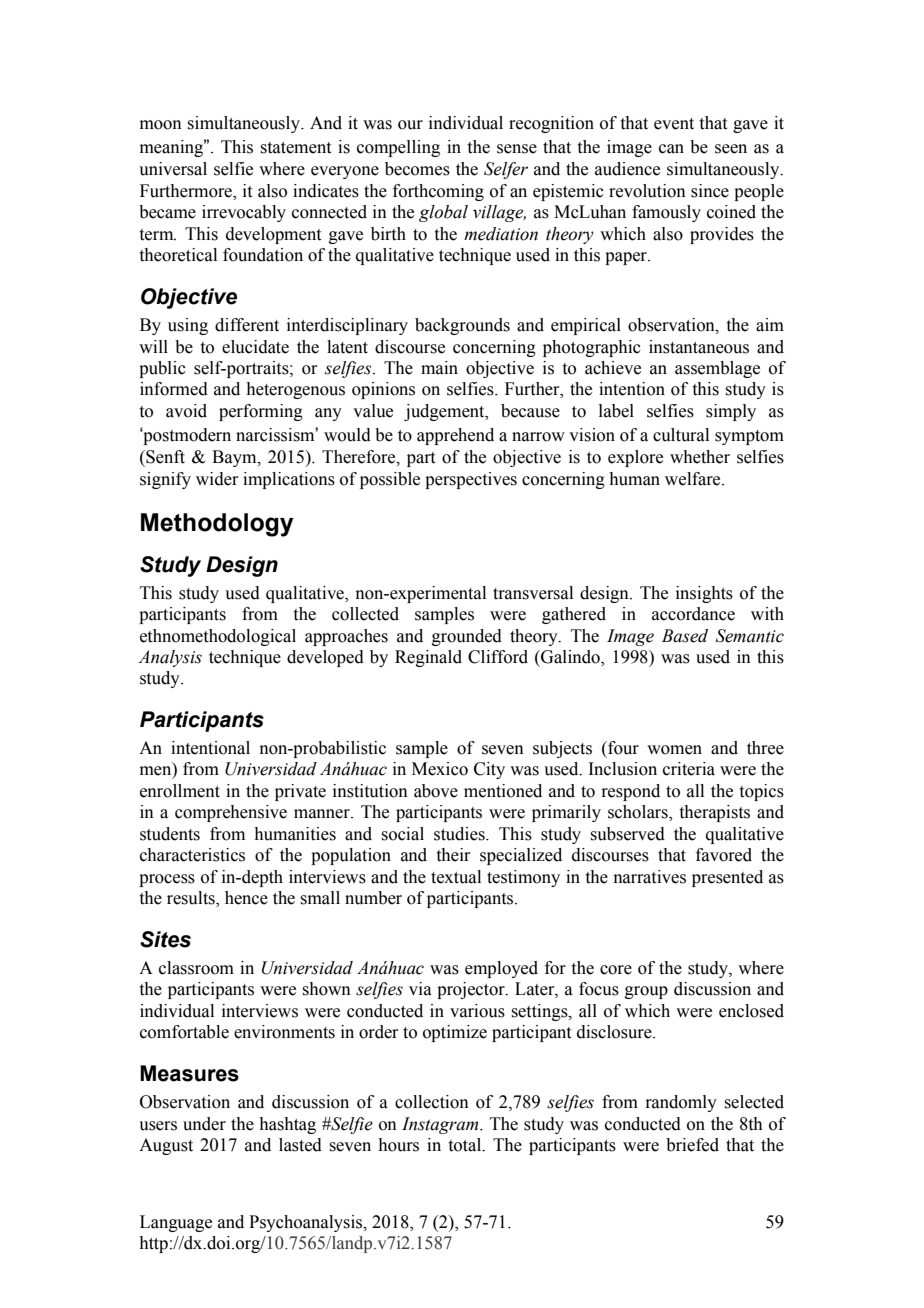  Describe the element at coordinates (685, 636) in the screenshot. I see `Based` at that location.
